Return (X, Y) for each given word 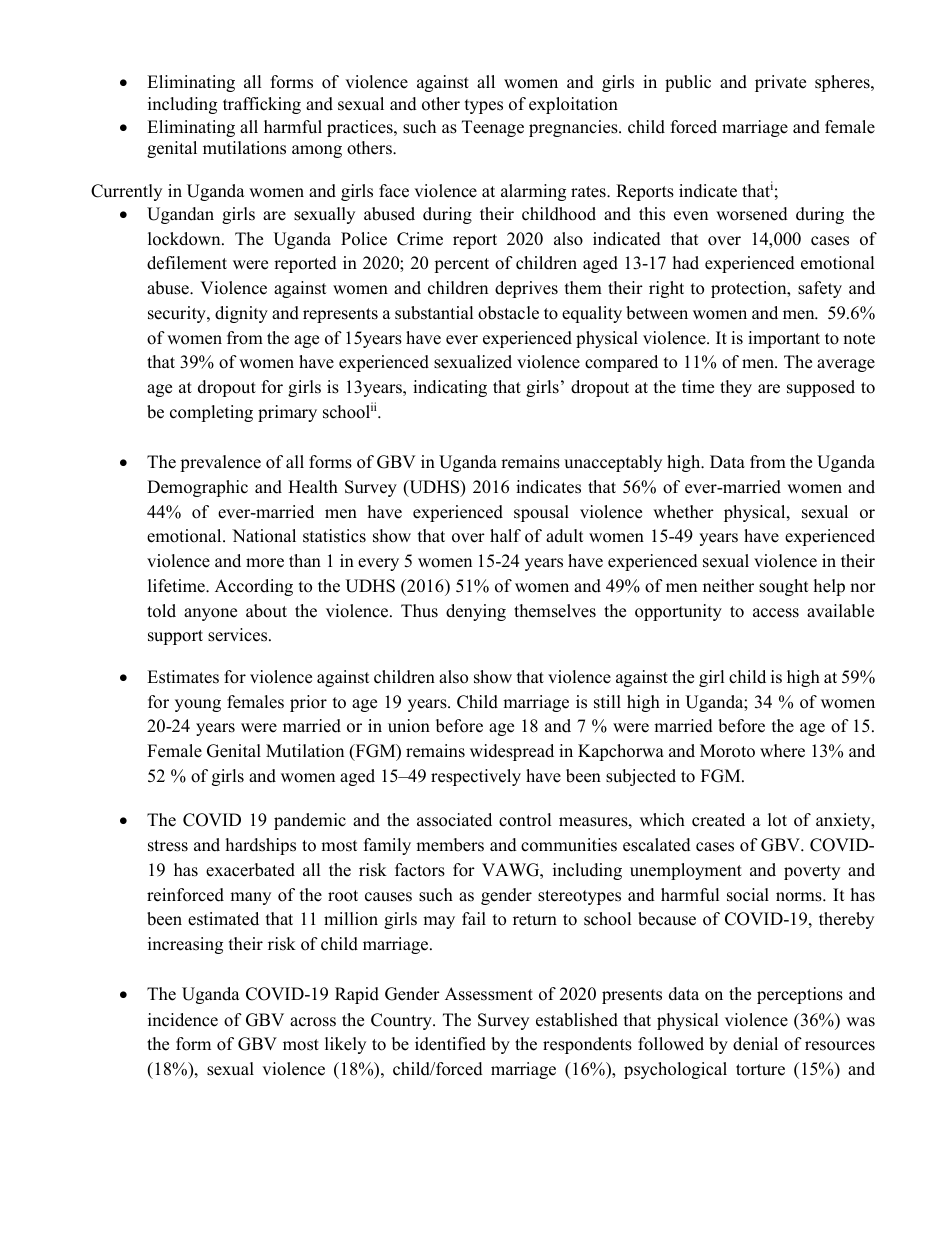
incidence (183, 1020)
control (525, 820)
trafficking (262, 105)
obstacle (508, 313)
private (780, 83)
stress (168, 846)
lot (777, 820)
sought (784, 587)
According (254, 587)
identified (450, 1044)
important (784, 339)
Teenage (493, 128)
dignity (241, 314)
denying (476, 612)
